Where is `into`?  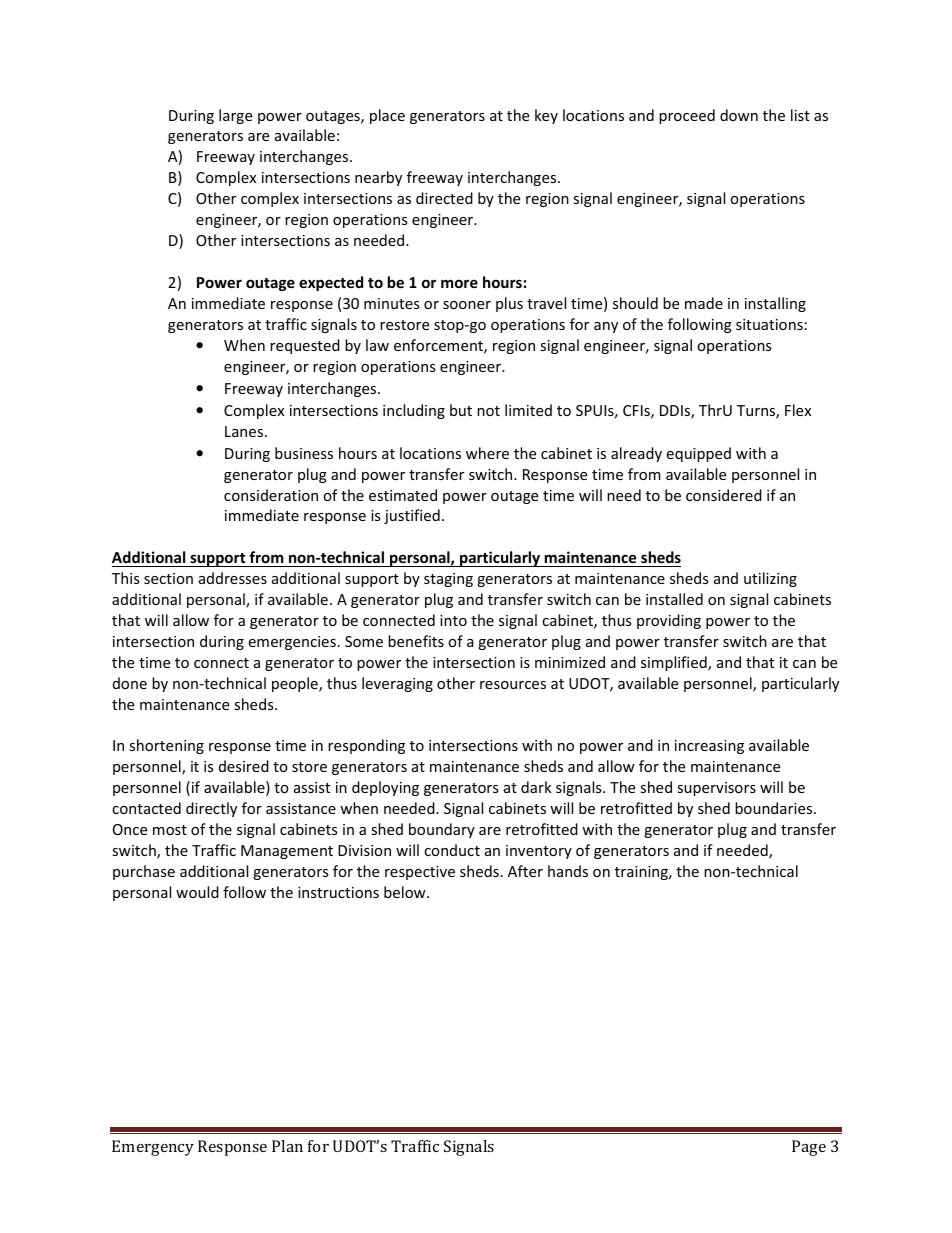 into is located at coordinates (453, 620).
